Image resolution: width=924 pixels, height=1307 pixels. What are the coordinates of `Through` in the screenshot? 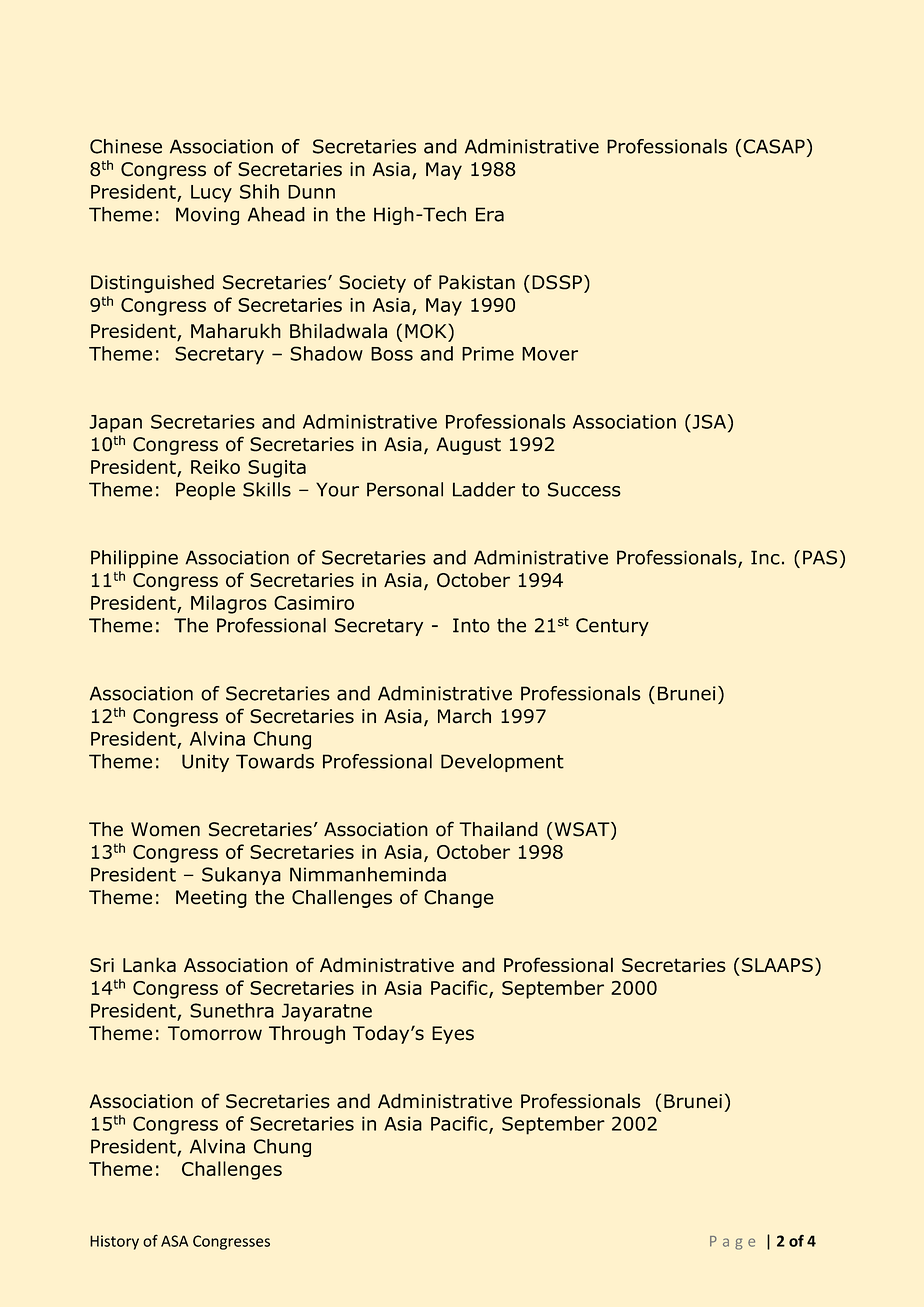 It's located at (307, 1034).
